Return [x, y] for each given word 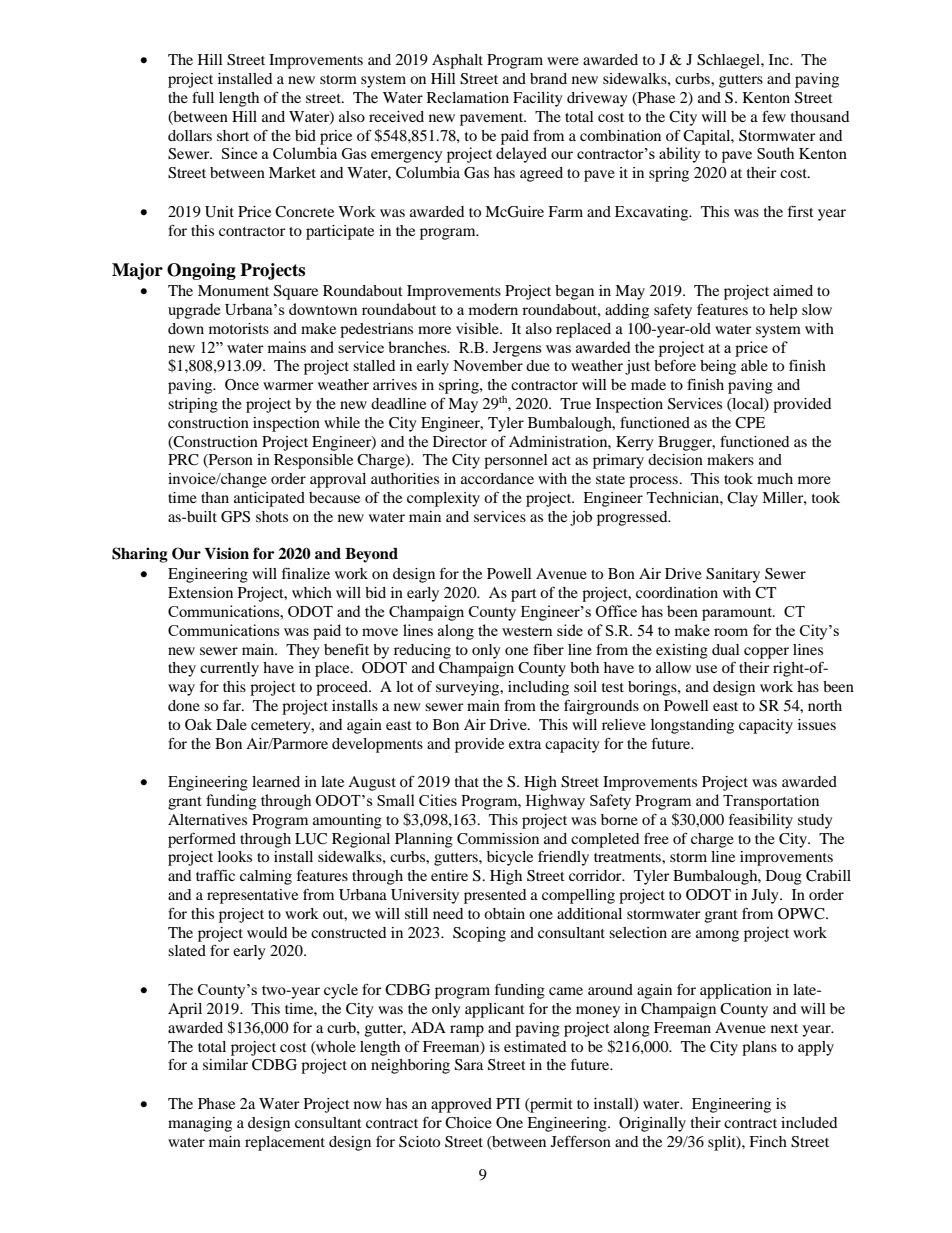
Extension [200, 592]
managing [200, 1124]
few [774, 116]
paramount [738, 614]
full [203, 97]
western [527, 631]
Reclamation [468, 97]
